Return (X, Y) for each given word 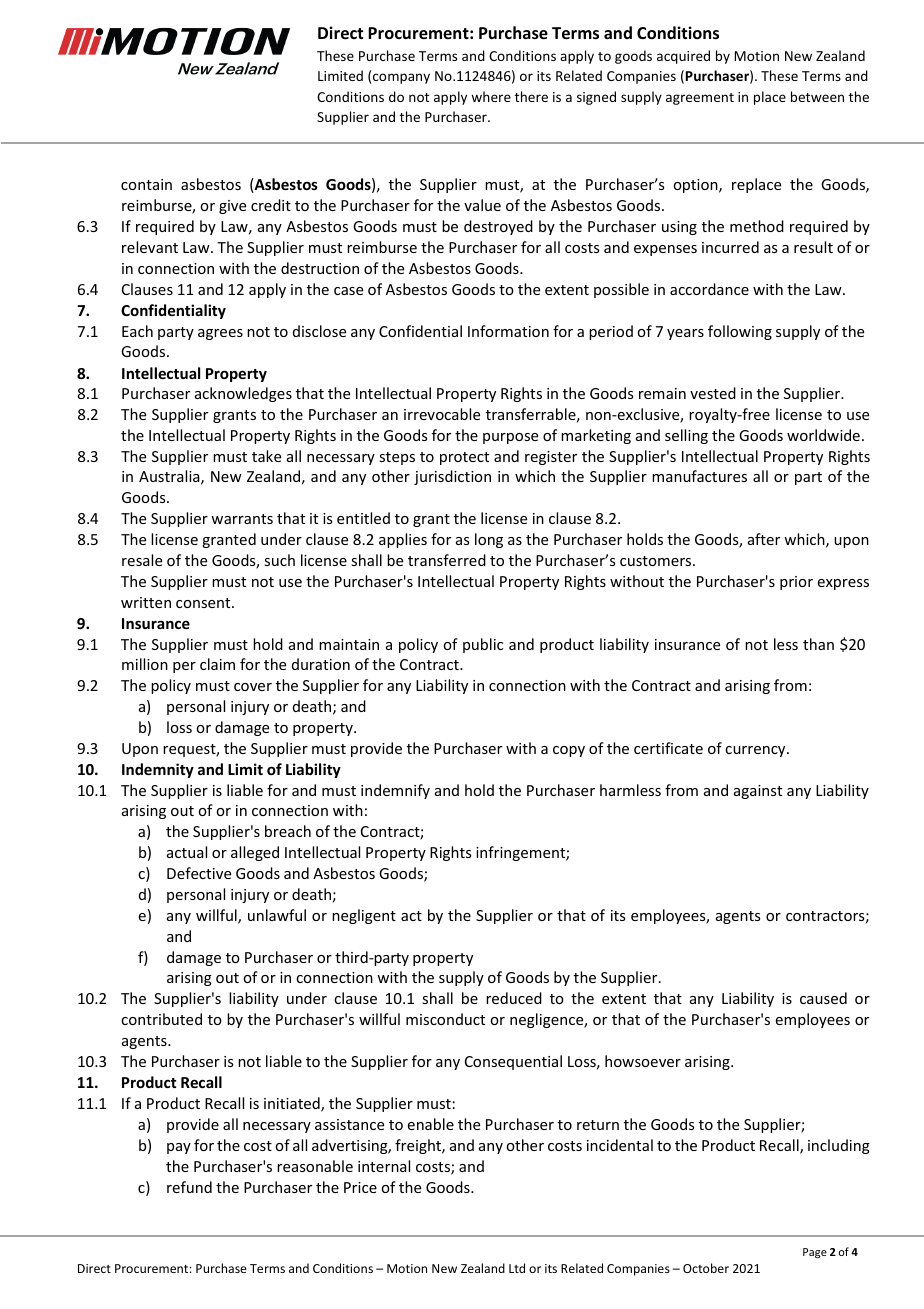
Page (815, 1253)
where (491, 96)
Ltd (517, 1268)
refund (189, 1187)
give (232, 207)
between (817, 96)
